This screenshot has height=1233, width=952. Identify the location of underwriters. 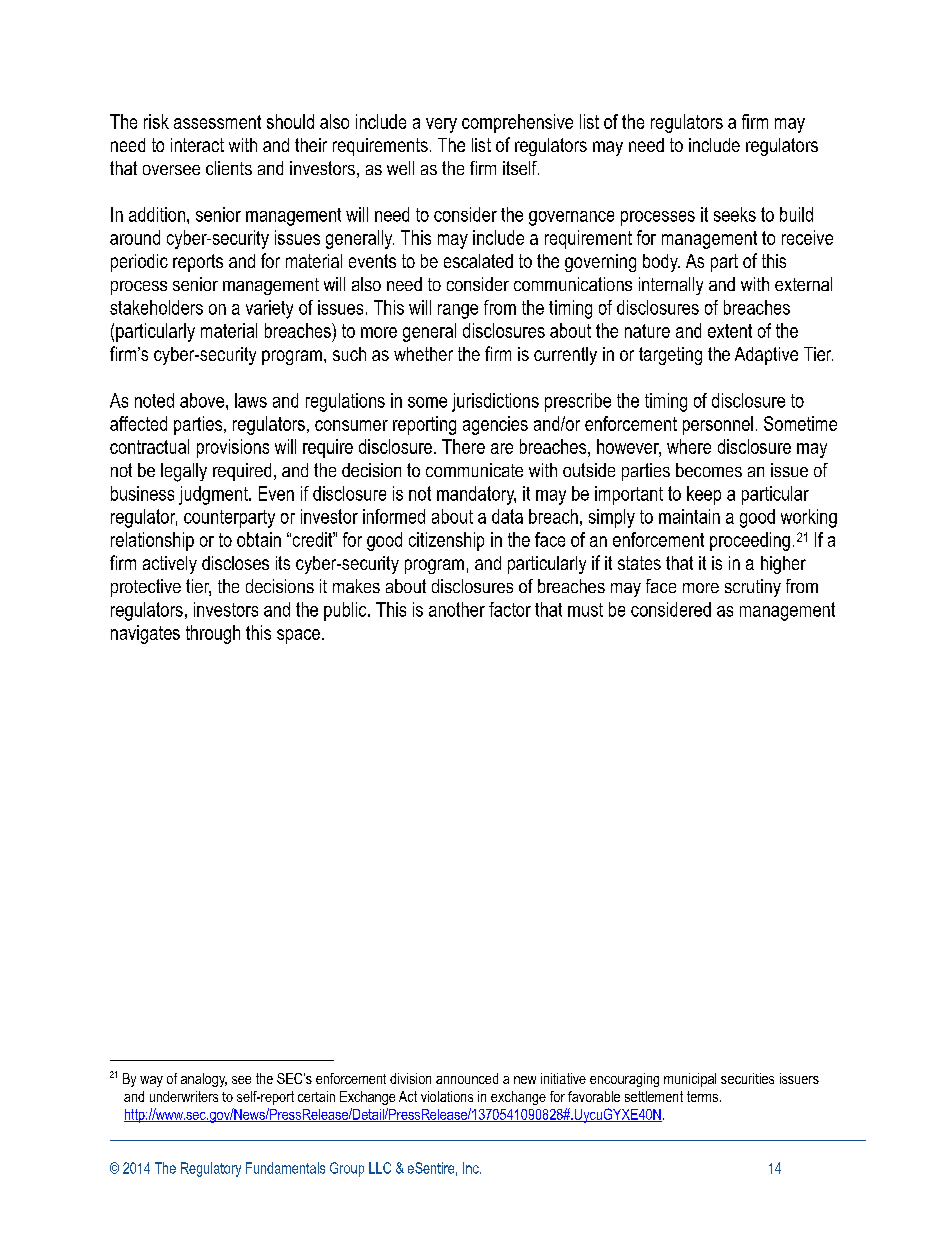
(184, 1096).
